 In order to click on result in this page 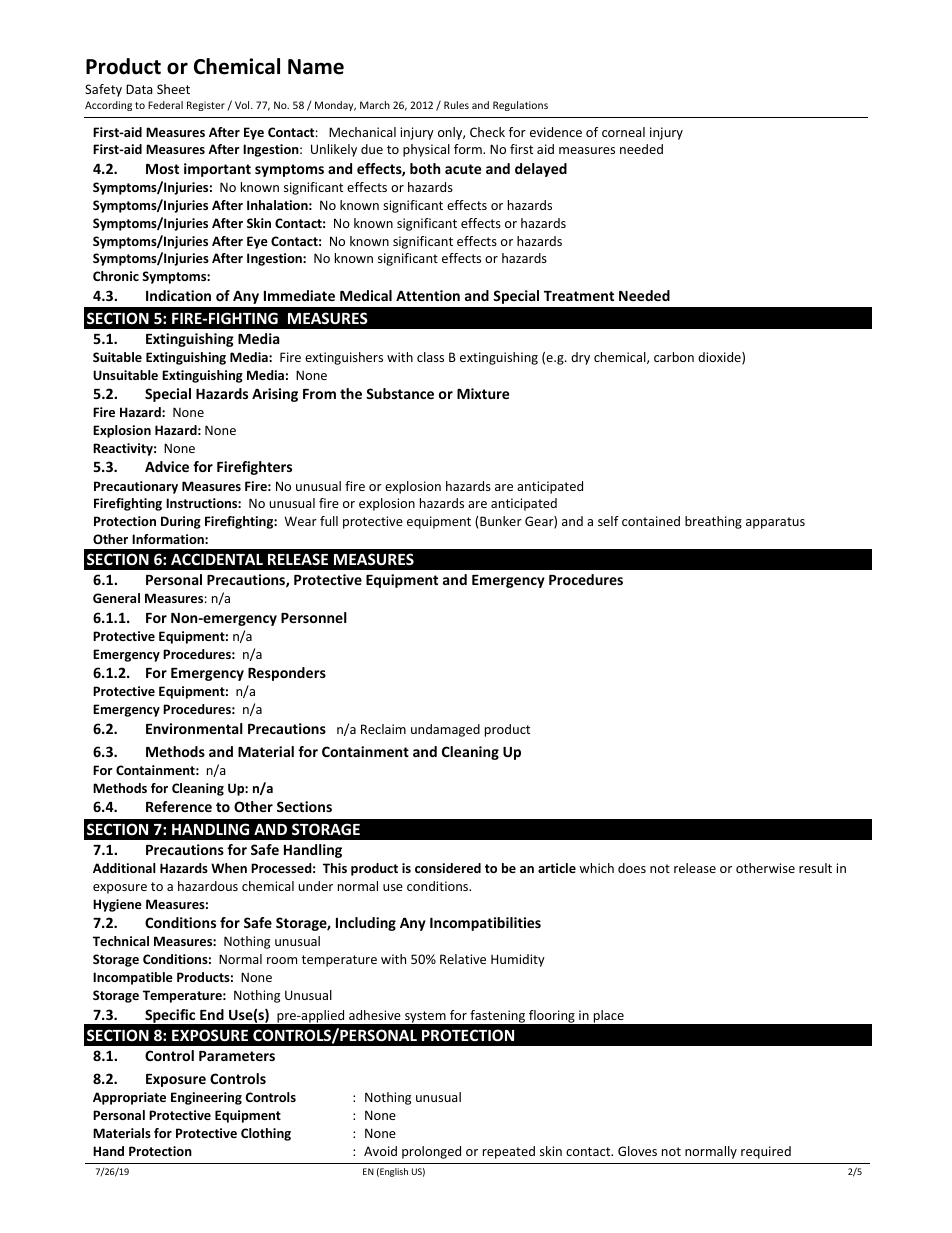, I will do `click(815, 868)`.
